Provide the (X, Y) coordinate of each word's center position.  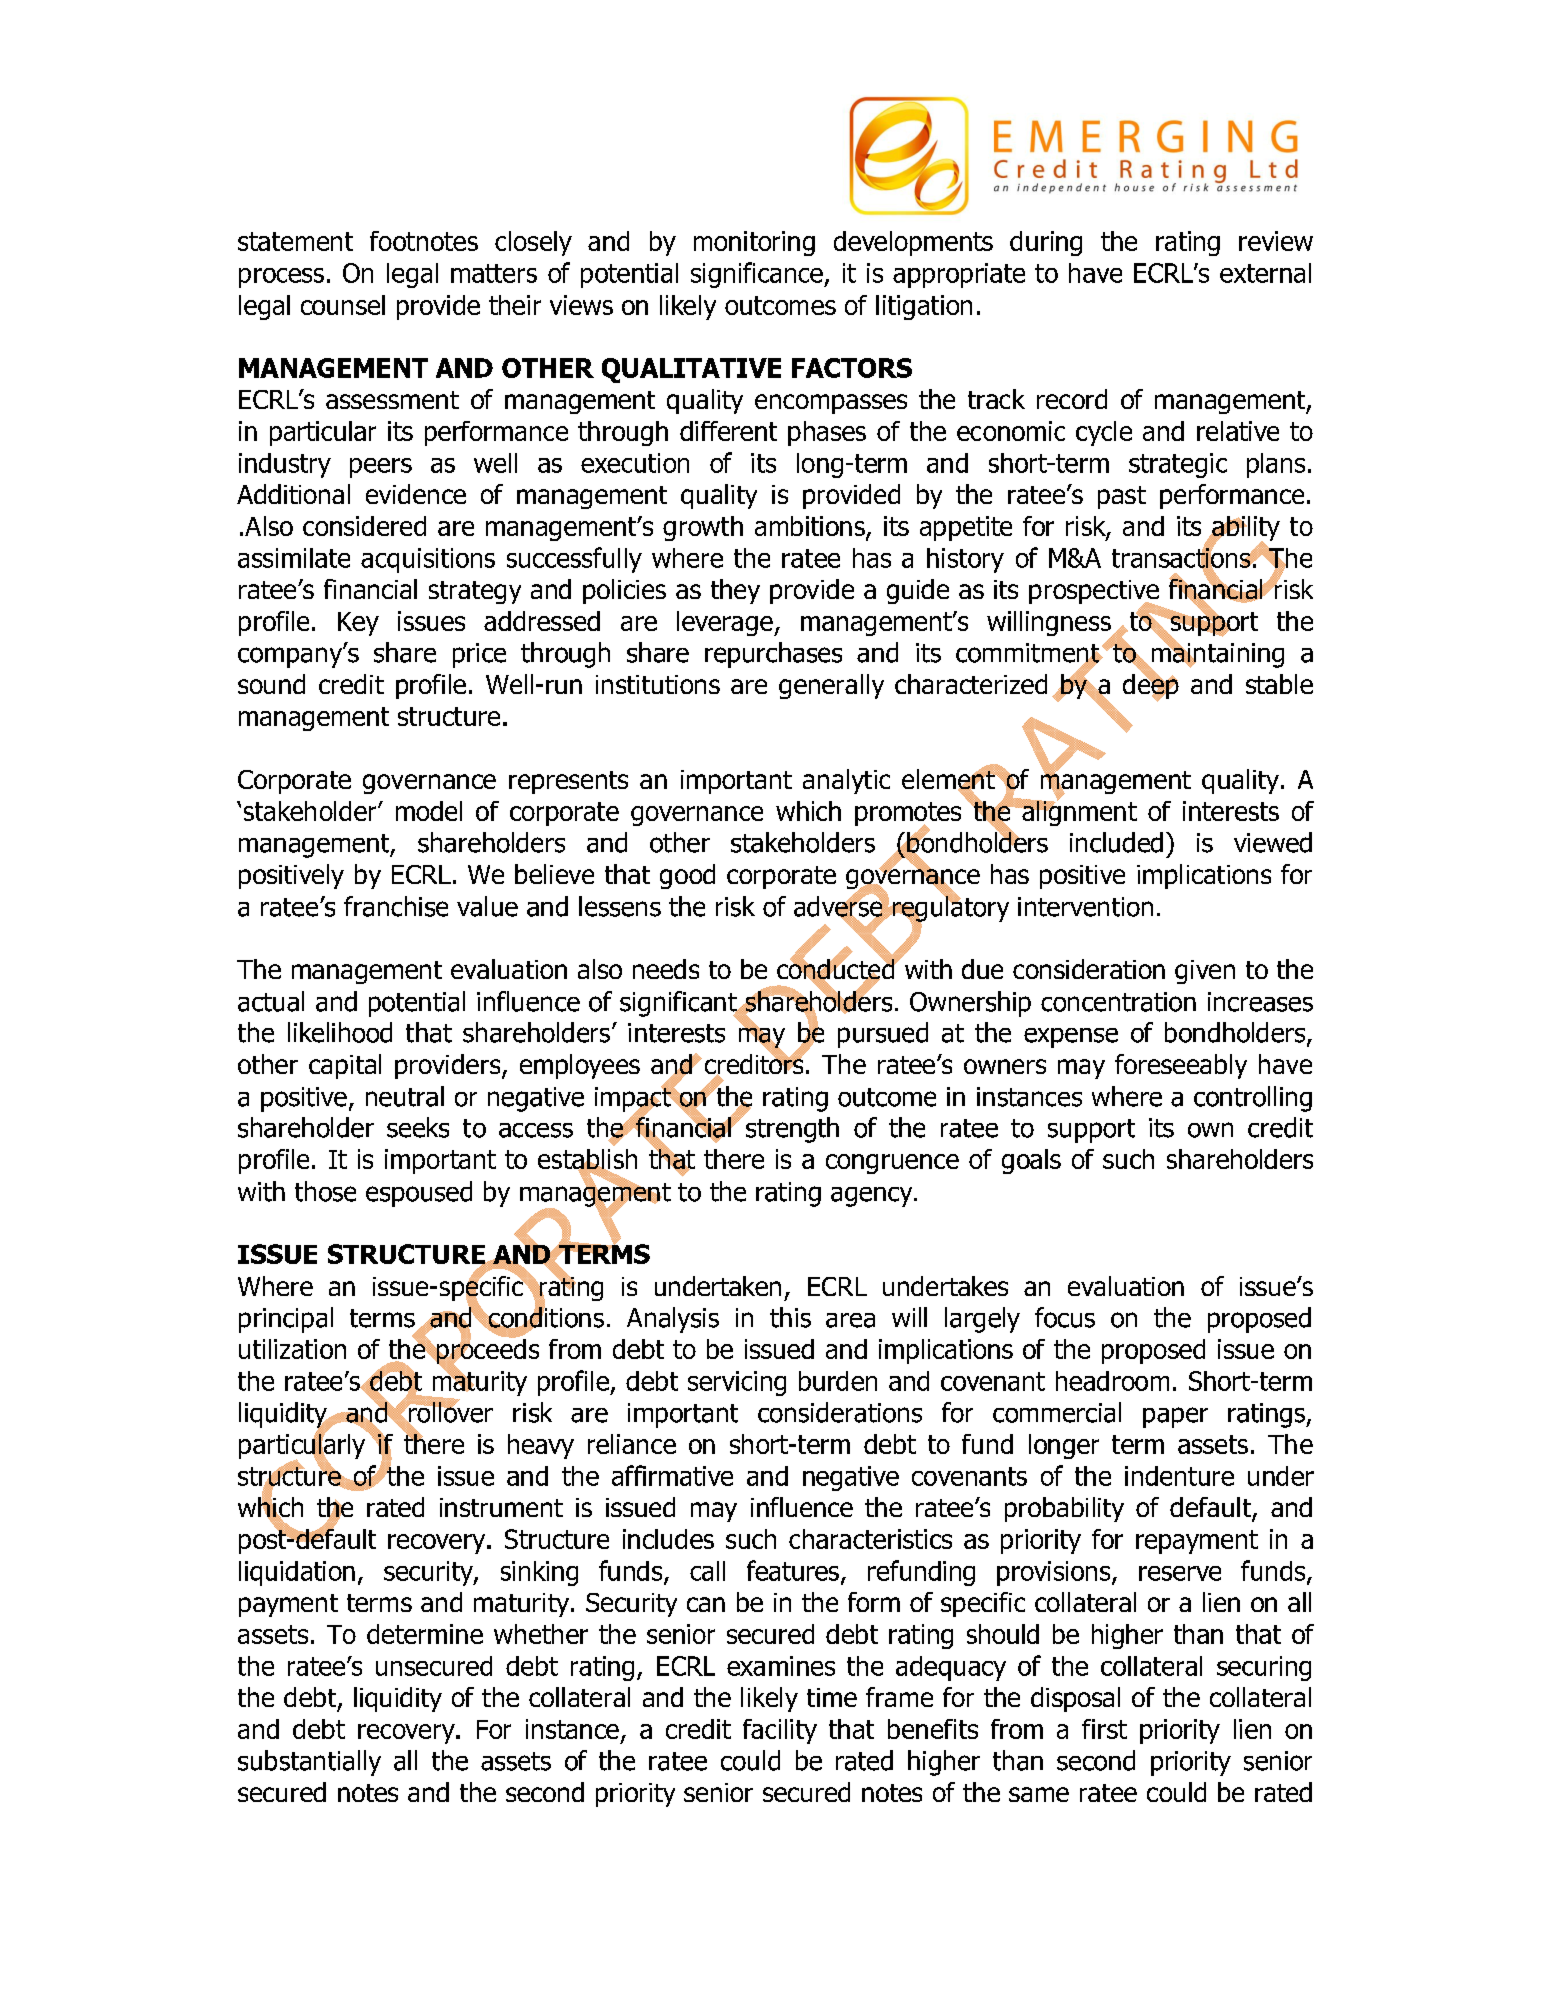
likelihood (340, 1032)
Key (358, 624)
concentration (1118, 1002)
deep (1151, 687)
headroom (1112, 1381)
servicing (737, 1383)
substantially (309, 1763)
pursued (883, 1035)
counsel (343, 305)
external (1265, 273)
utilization (292, 1349)
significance (758, 275)
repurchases (773, 655)
